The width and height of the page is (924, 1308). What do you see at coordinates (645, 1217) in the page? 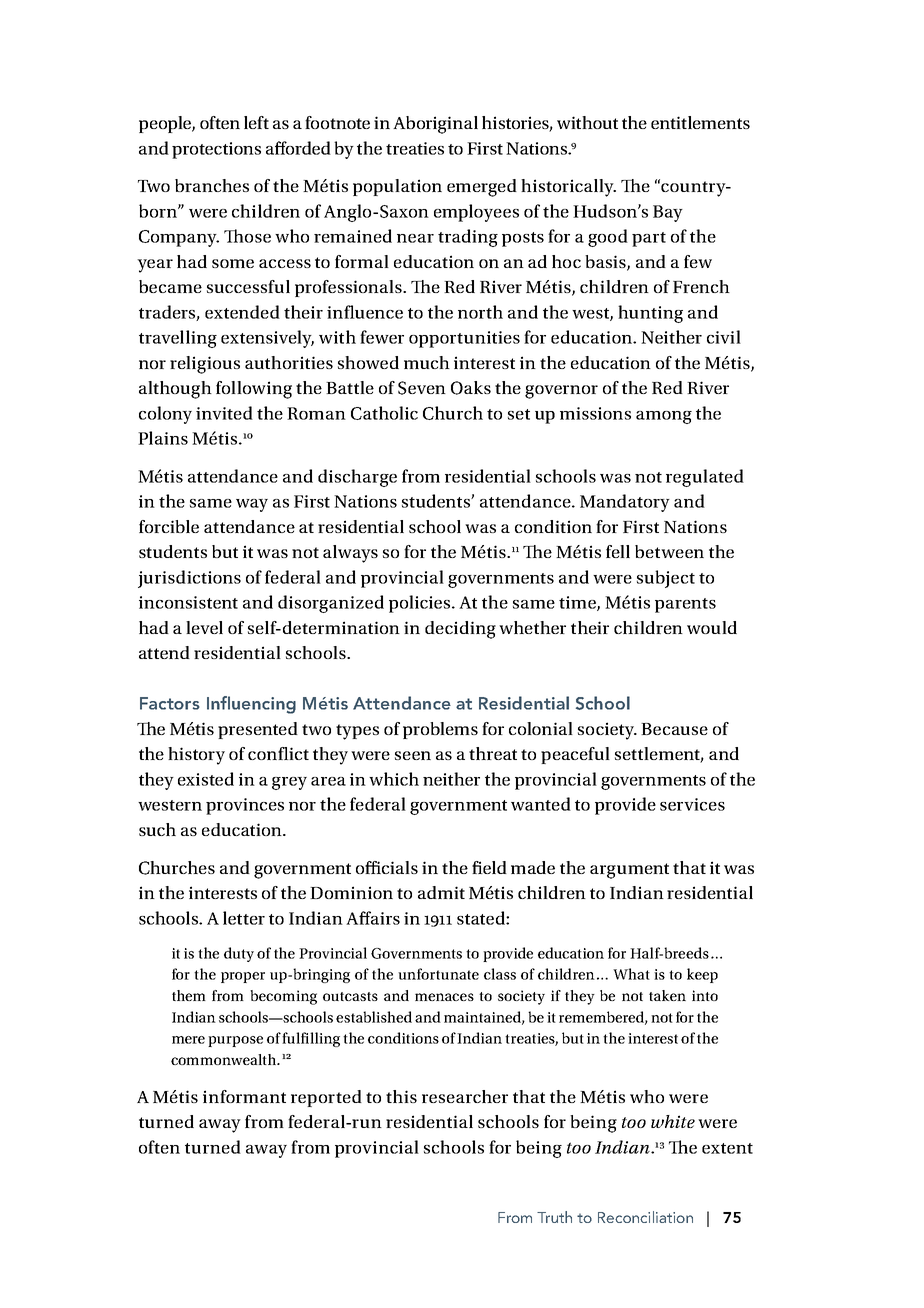
I see `Reconciliation` at bounding box center [645, 1217].
